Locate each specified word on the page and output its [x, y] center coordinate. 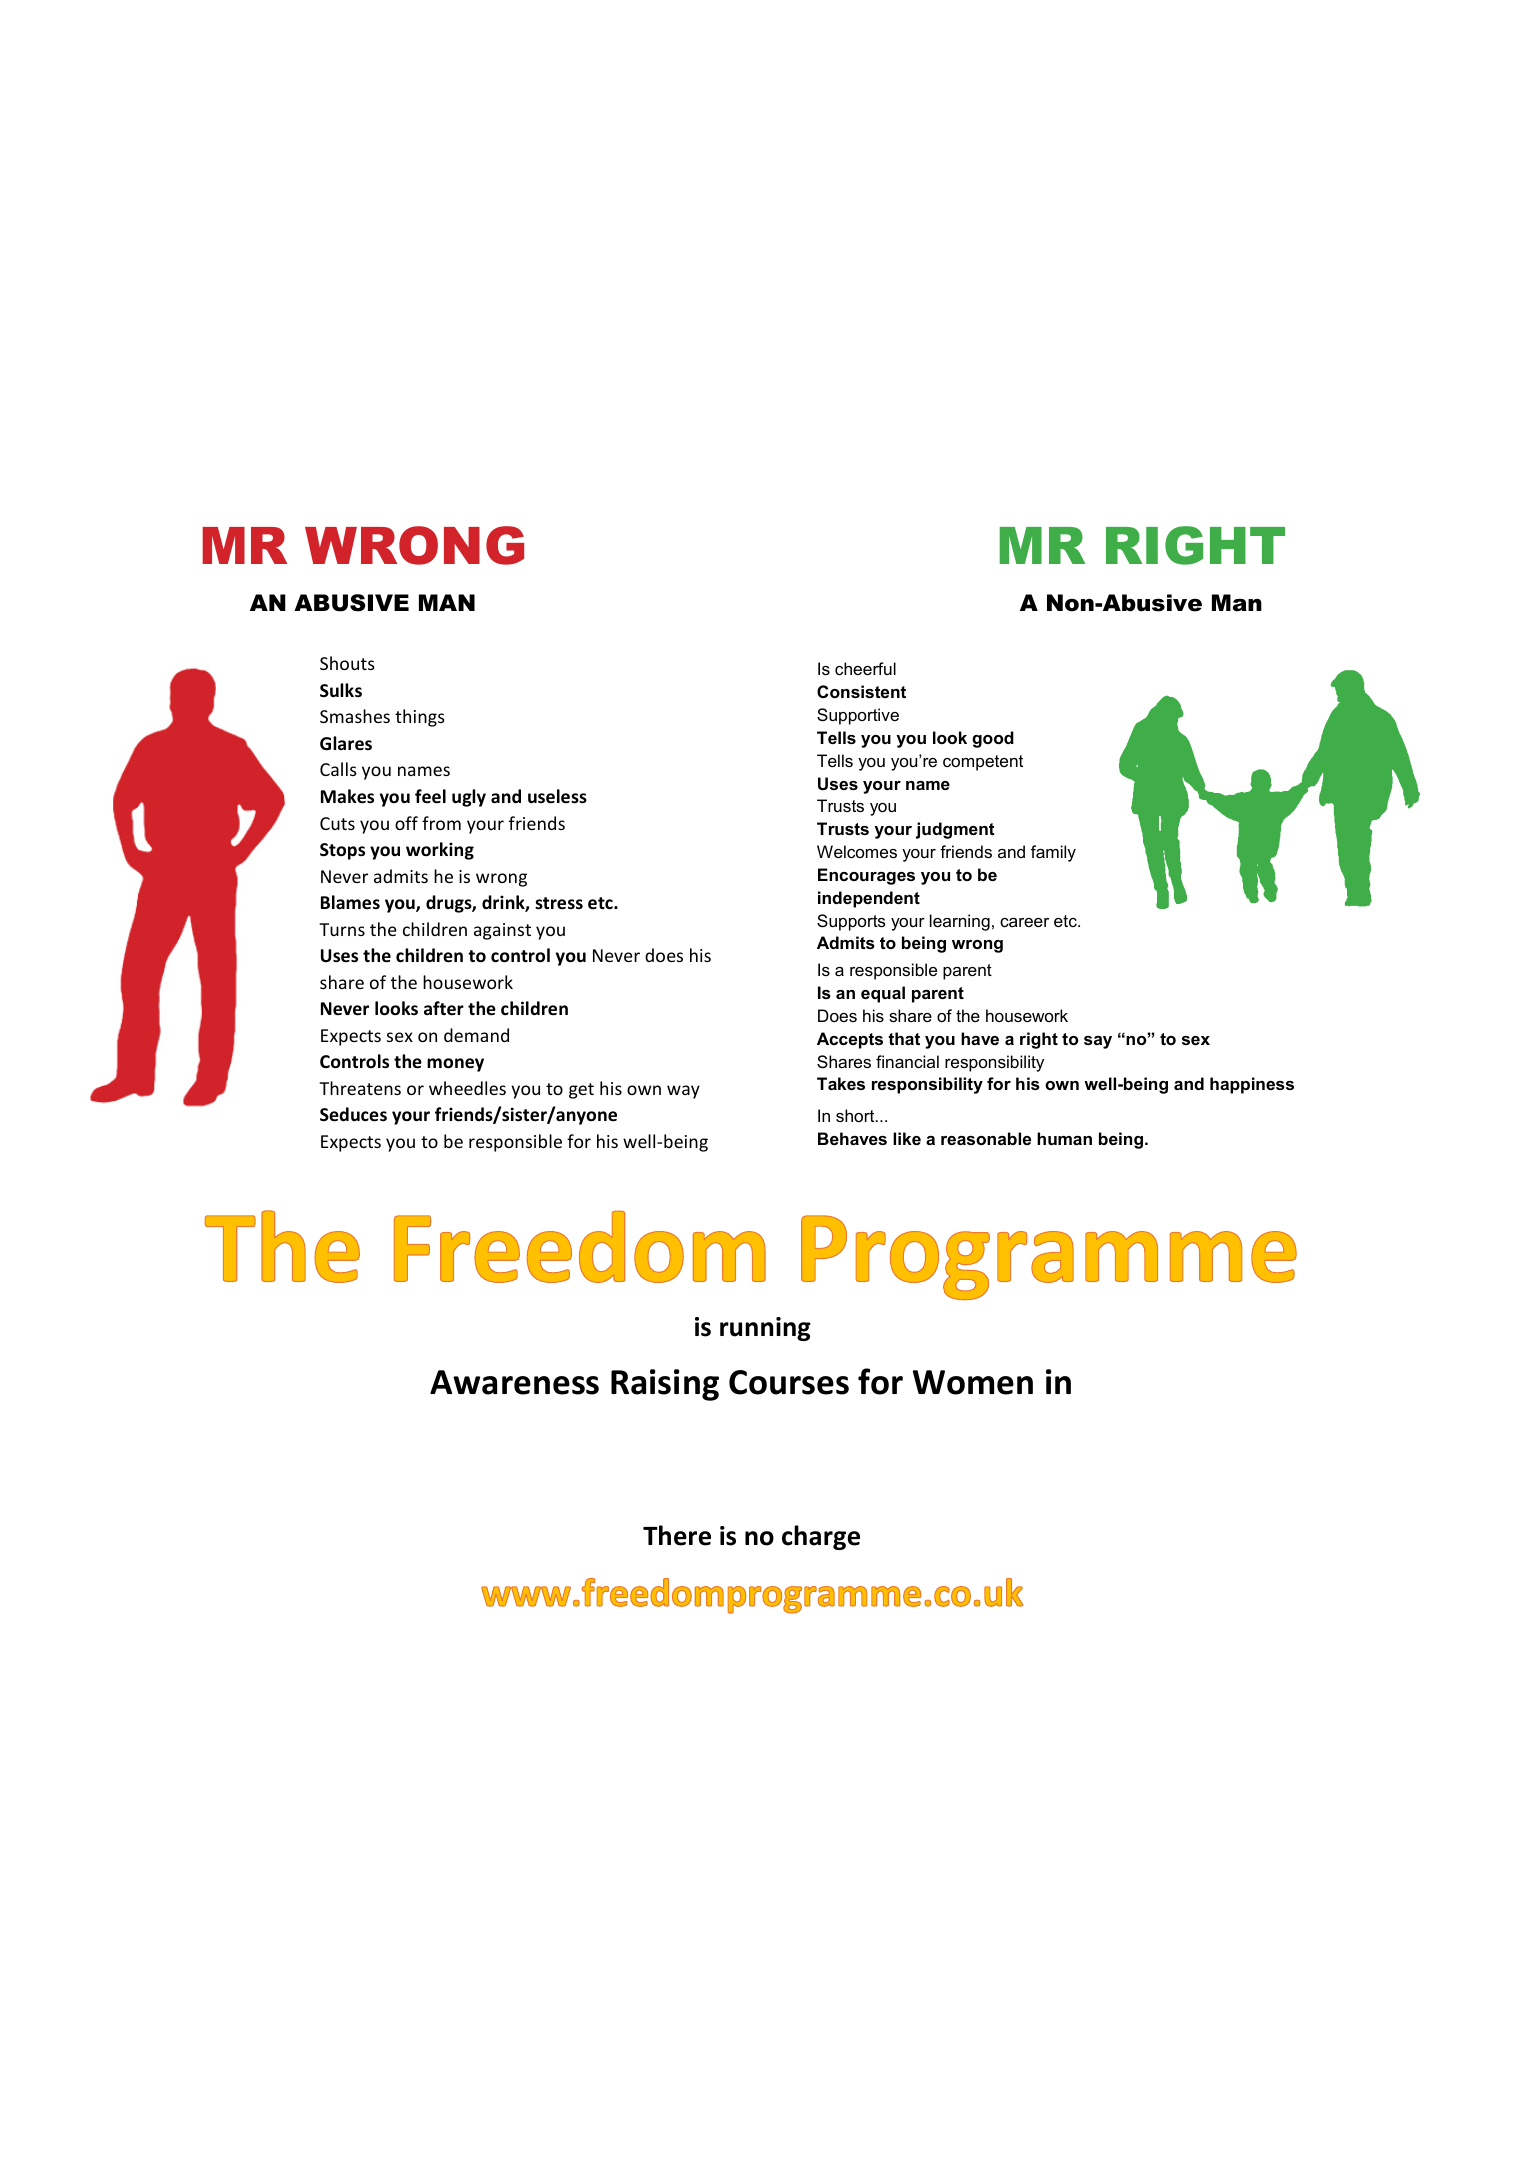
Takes [841, 1083]
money [455, 1065]
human [1064, 1138]
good [993, 739]
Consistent [861, 691]
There [677, 1535]
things [420, 718]
